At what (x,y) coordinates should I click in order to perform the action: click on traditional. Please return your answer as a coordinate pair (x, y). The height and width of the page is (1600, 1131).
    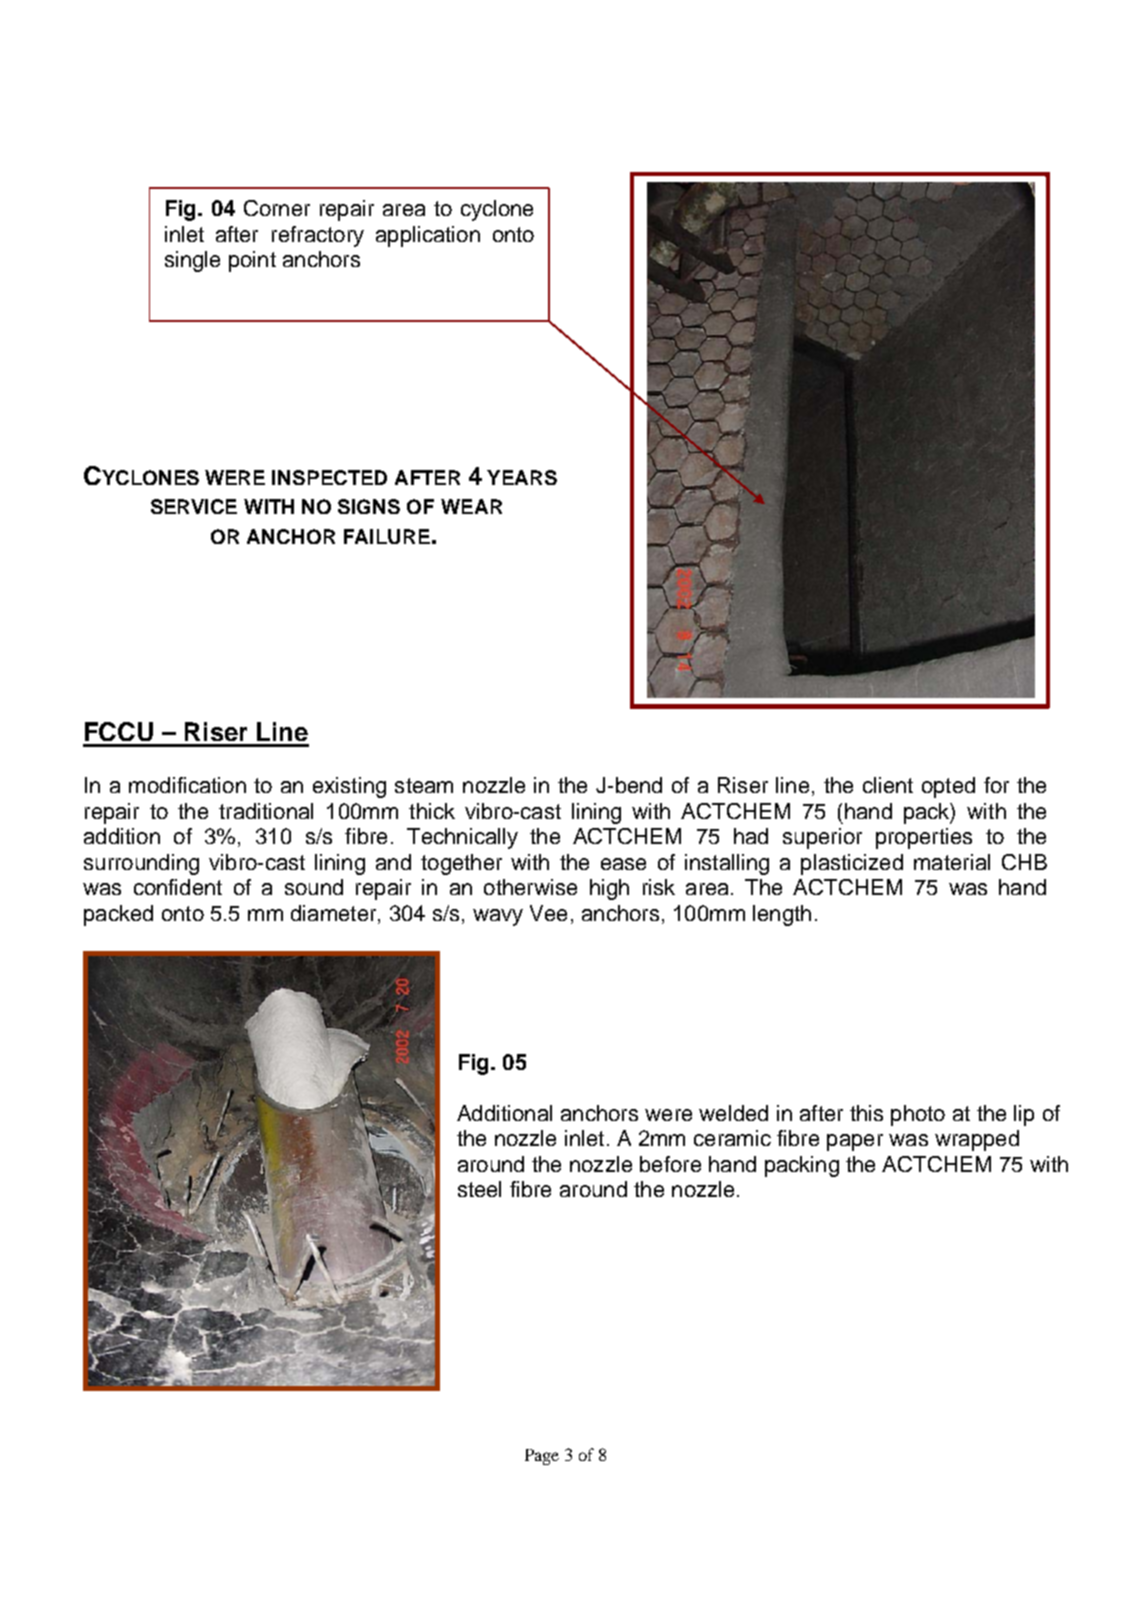
    Looking at the image, I should click on (266, 811).
